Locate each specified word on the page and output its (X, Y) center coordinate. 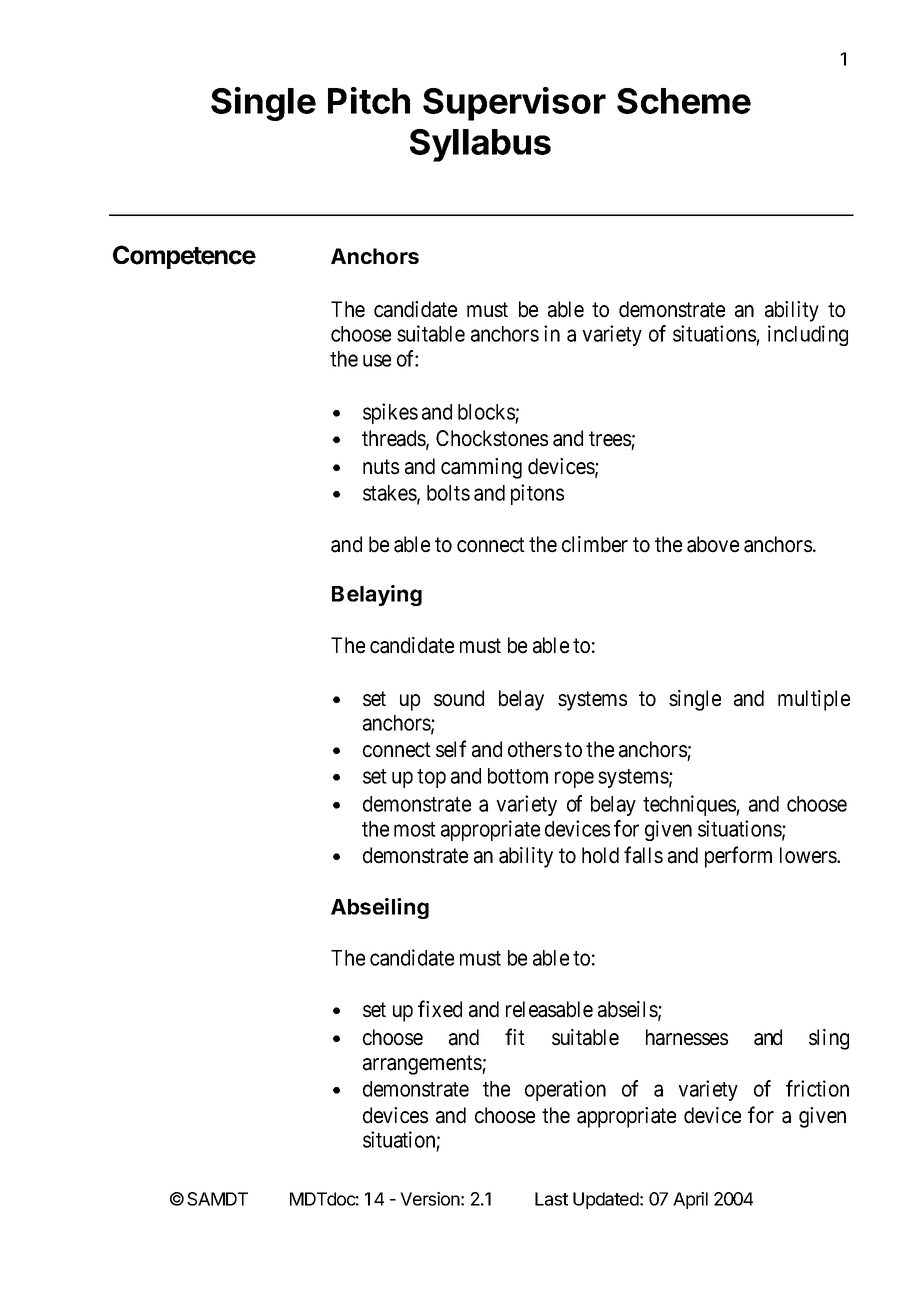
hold (600, 855)
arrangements (423, 1065)
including (808, 335)
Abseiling (380, 908)
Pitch (369, 100)
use (377, 360)
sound (459, 698)
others (535, 749)
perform (738, 857)
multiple (814, 700)
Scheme (684, 101)
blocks (486, 412)
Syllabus (480, 145)
